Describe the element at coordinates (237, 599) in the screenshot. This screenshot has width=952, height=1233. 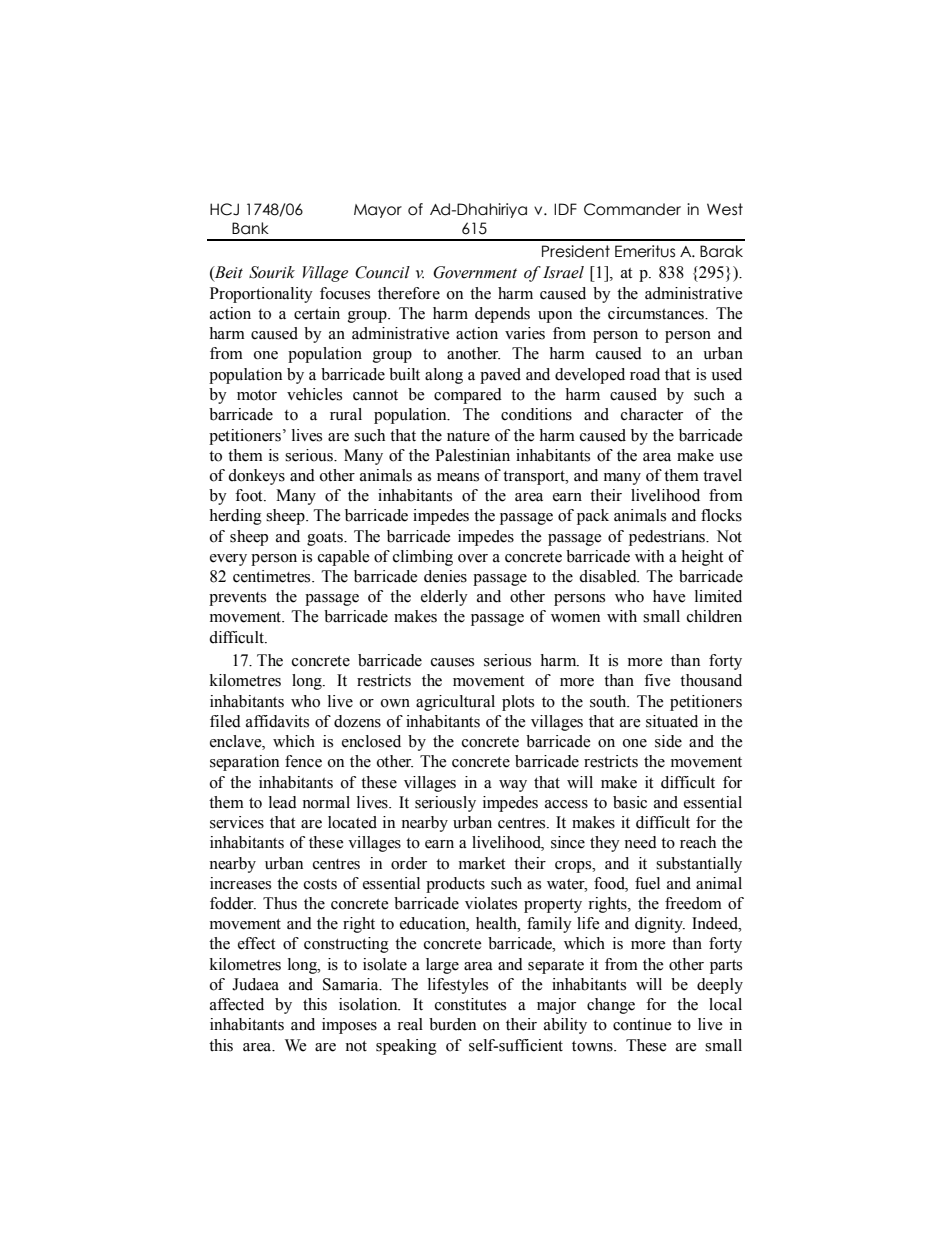
I see `prevents` at that location.
